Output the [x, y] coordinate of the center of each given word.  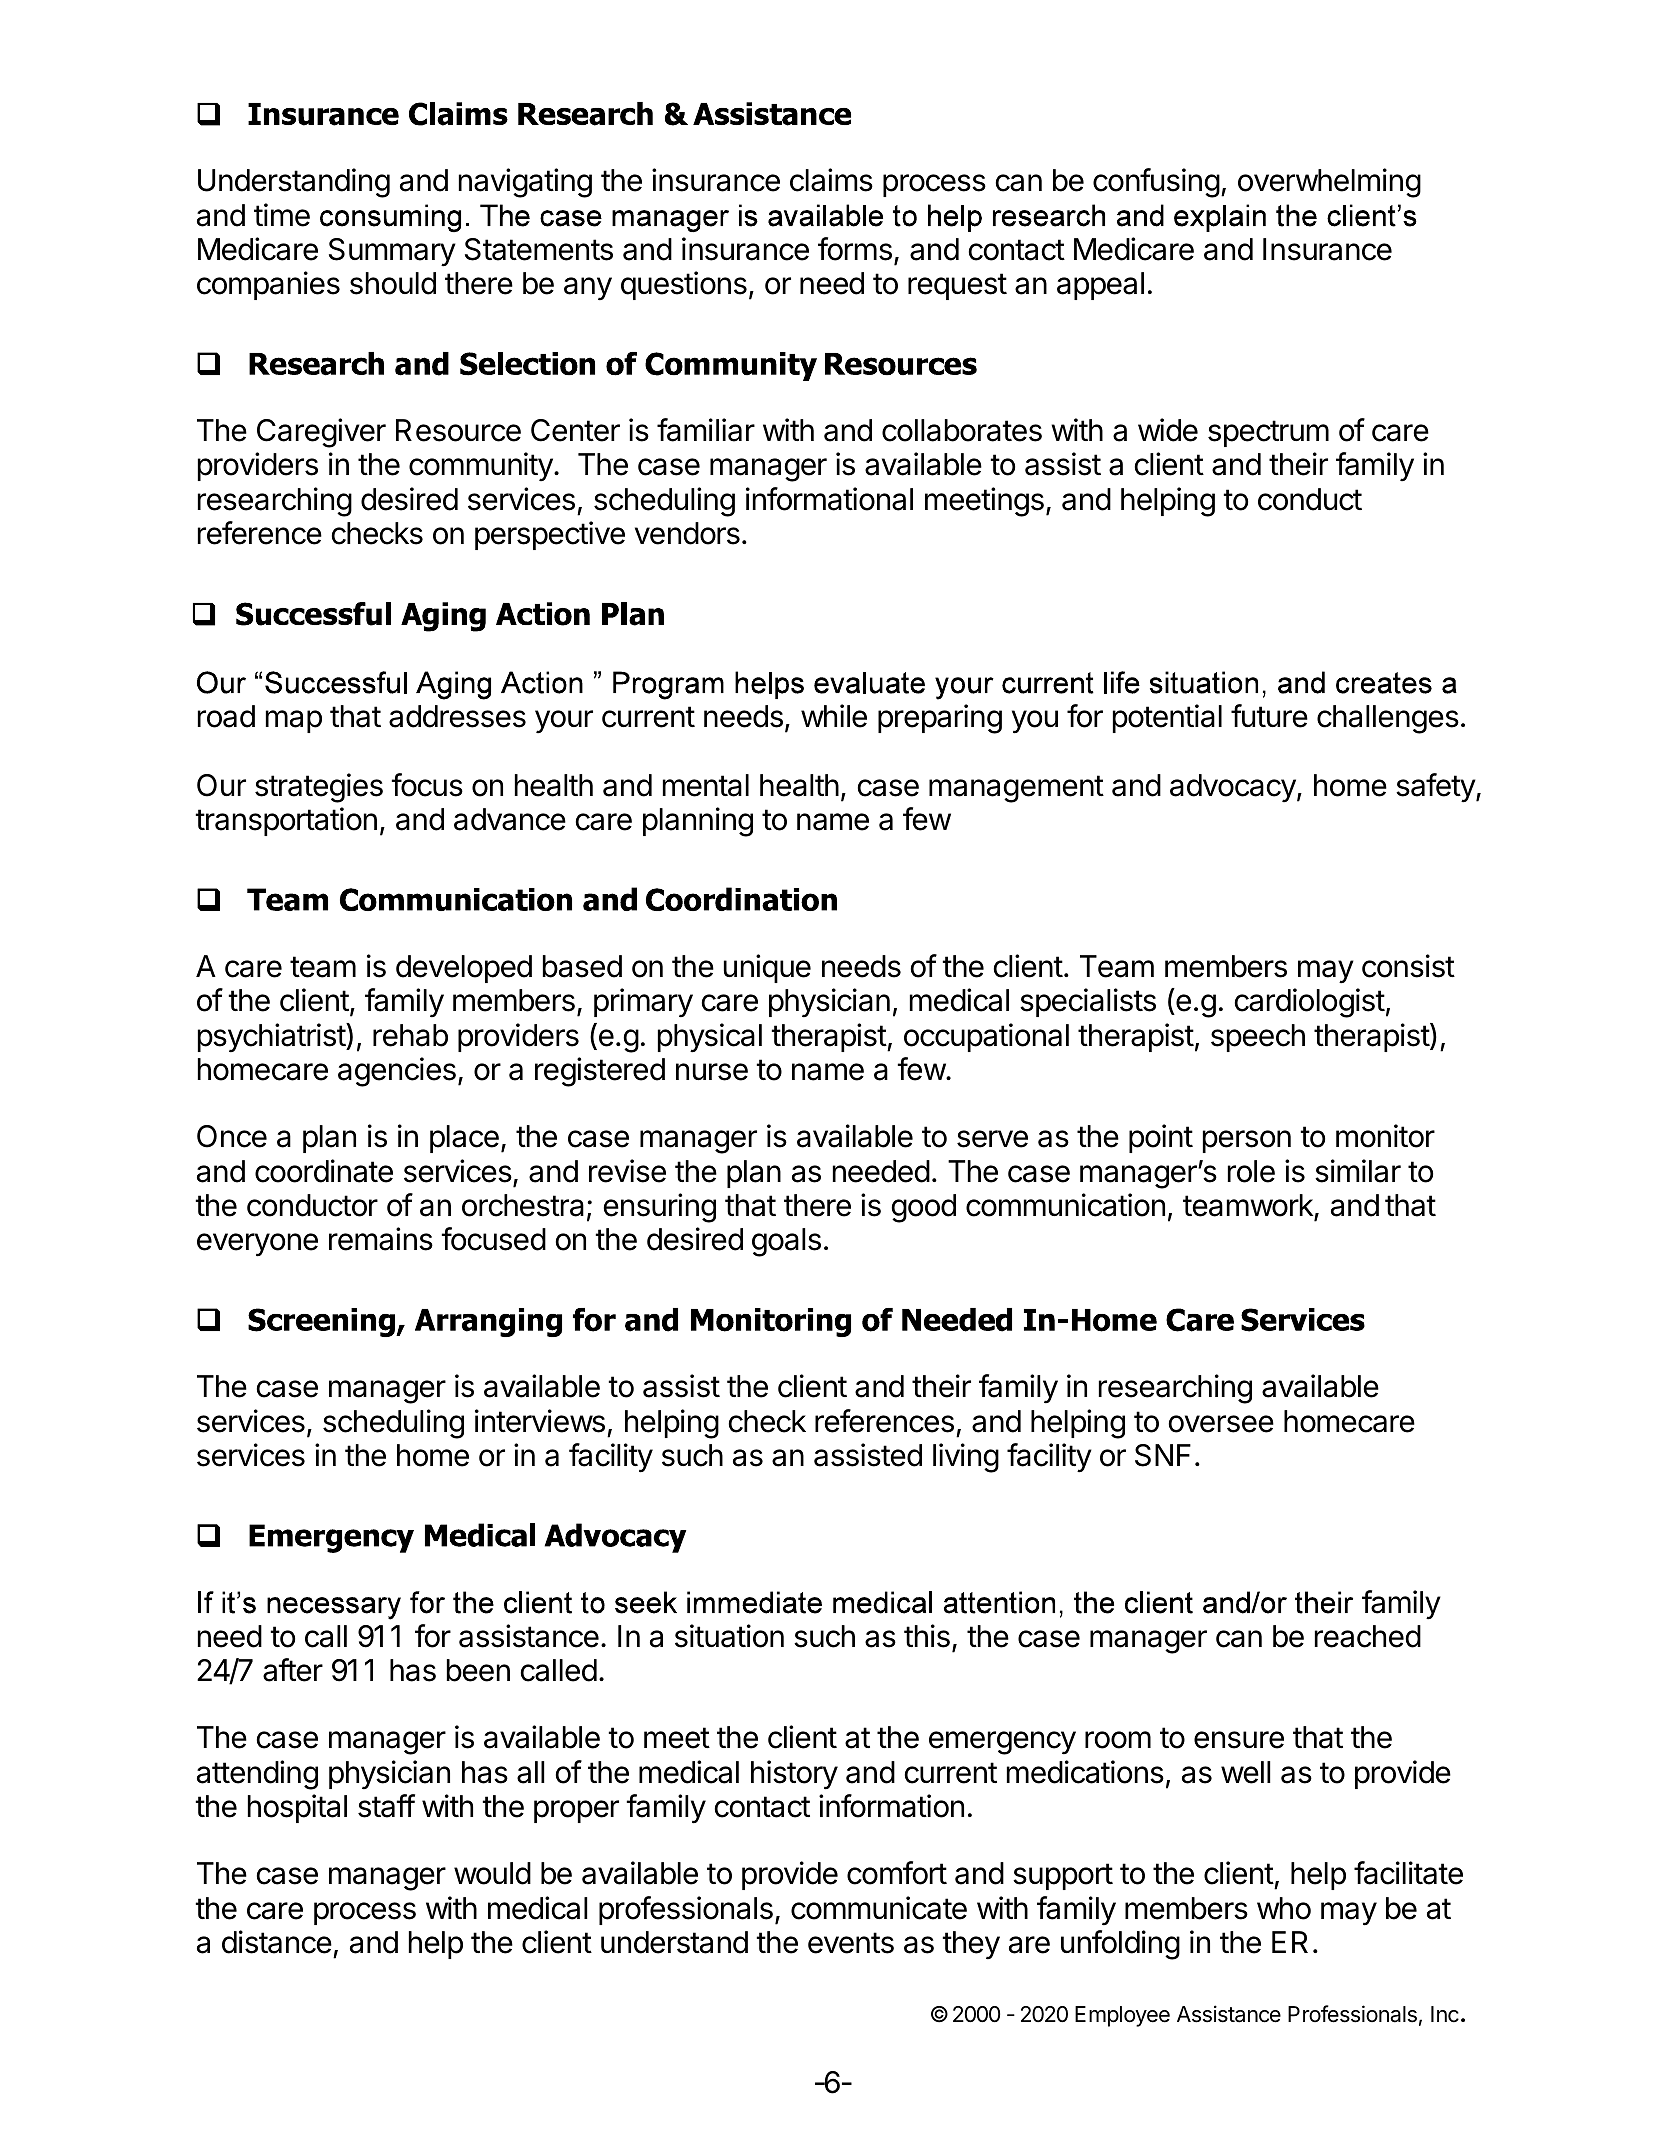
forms [855, 249]
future [1269, 716]
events [851, 1943]
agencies [397, 1072]
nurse [712, 1072]
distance [277, 1942]
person [1247, 1141]
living [966, 1458]
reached [1368, 1636]
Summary [392, 252]
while [834, 716]
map [294, 721]
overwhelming [1329, 183]
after [293, 1670]
